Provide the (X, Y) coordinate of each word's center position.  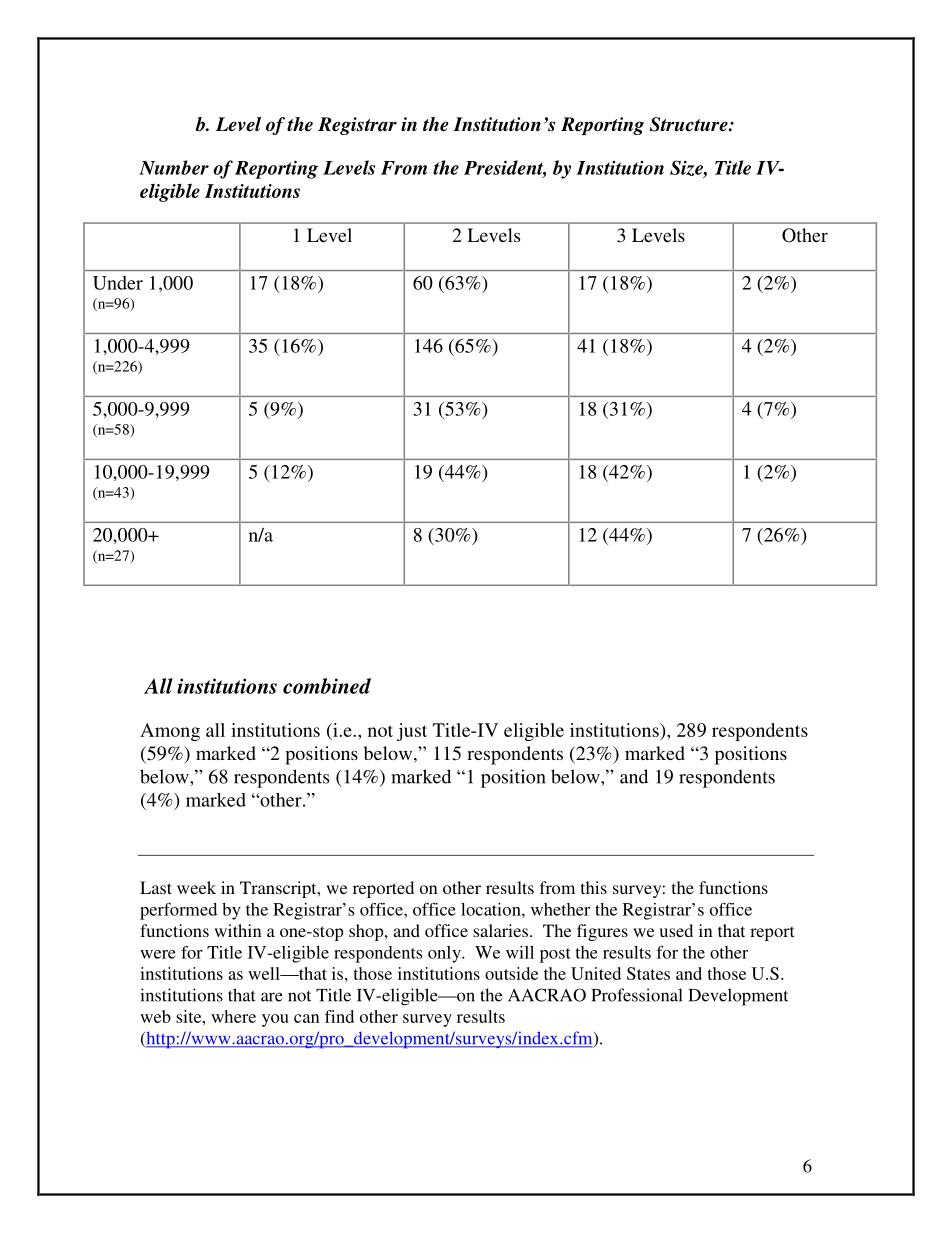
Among (170, 732)
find (339, 1016)
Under (118, 283)
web (155, 1016)
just (412, 732)
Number (174, 167)
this (594, 887)
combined (327, 686)
